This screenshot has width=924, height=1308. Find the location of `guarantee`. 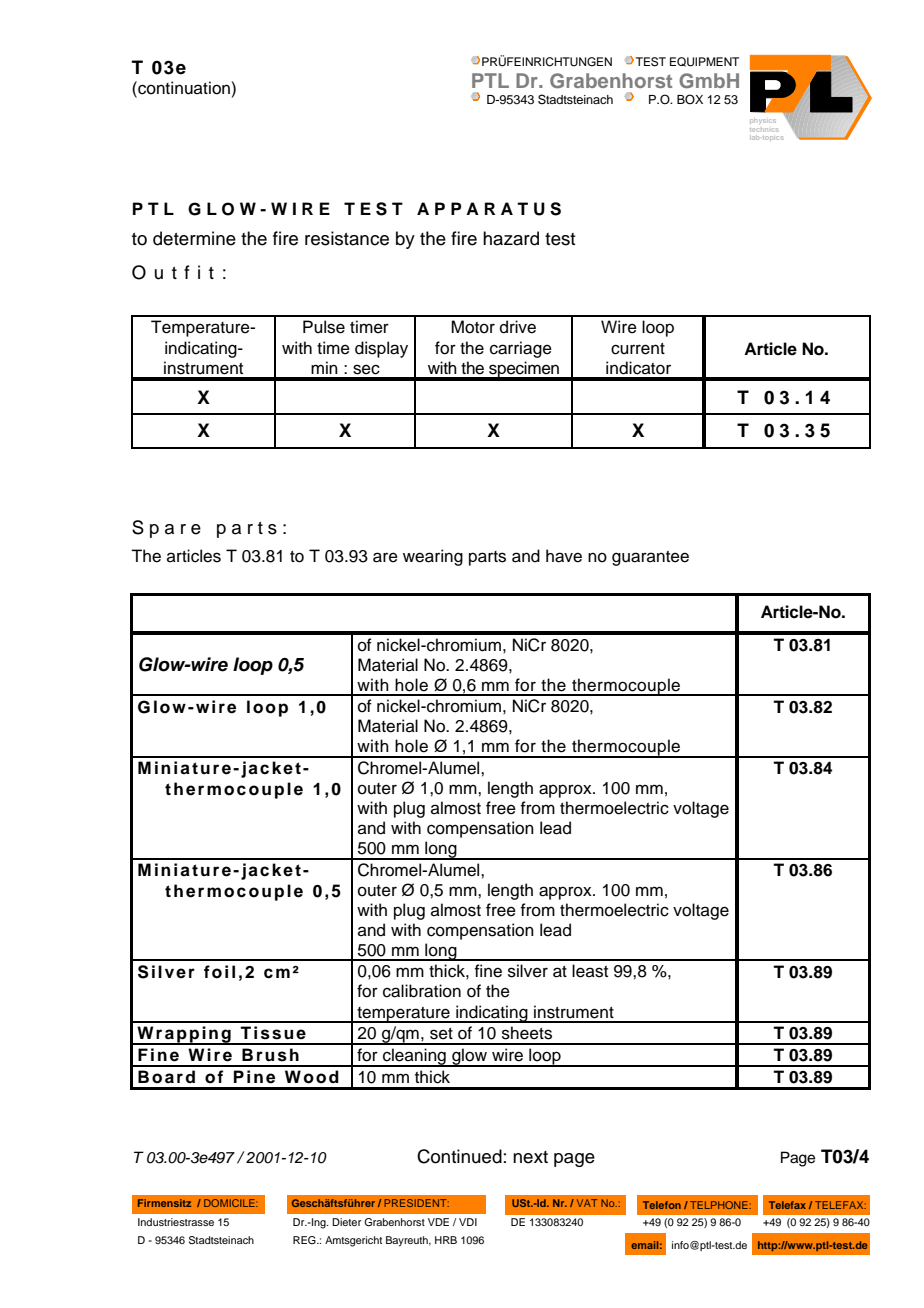

guarantee is located at coordinates (650, 558).
